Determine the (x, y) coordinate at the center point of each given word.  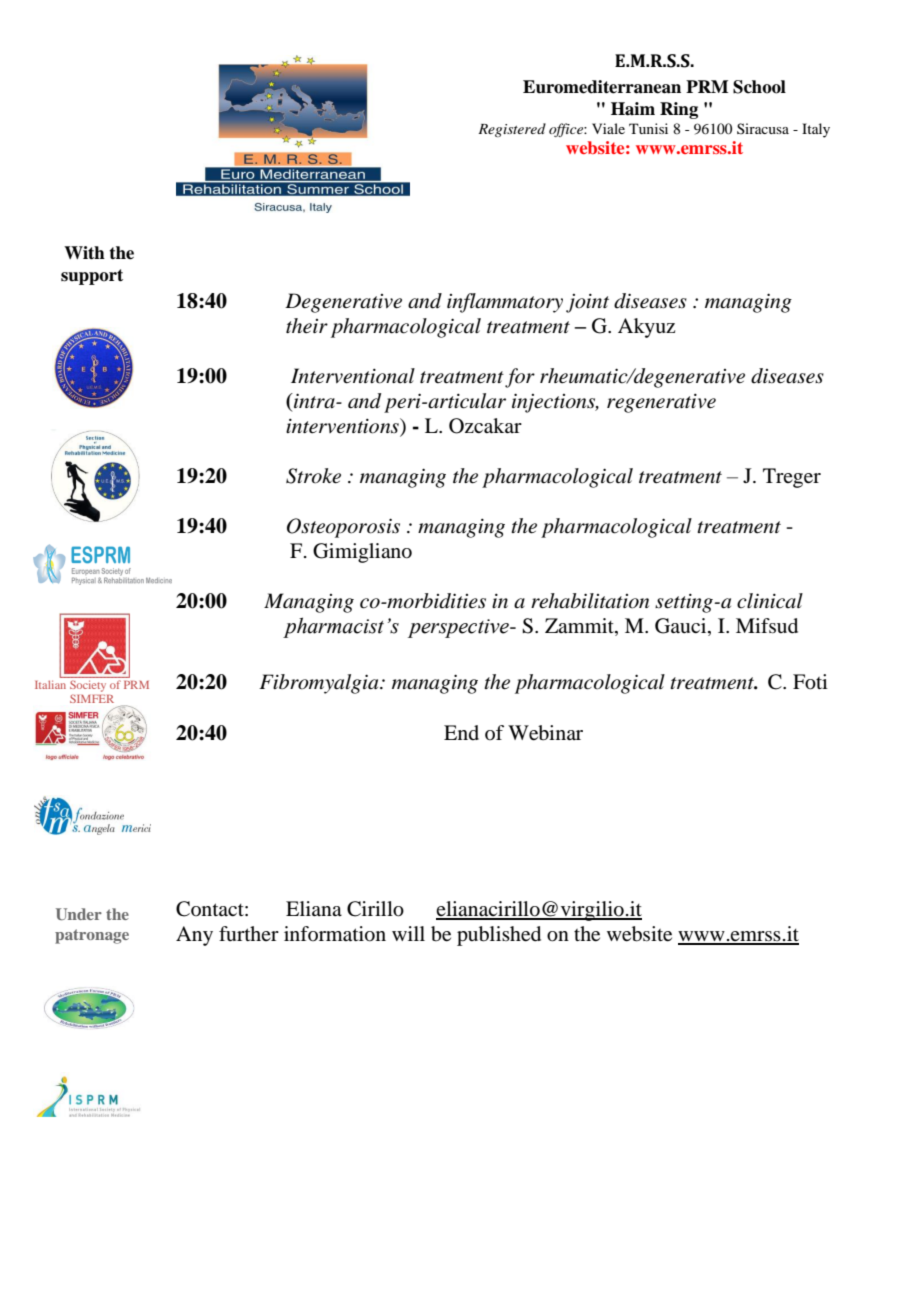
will (408, 933)
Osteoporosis (343, 528)
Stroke (313, 476)
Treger (792, 478)
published (499, 936)
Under (79, 914)
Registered (512, 130)
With (84, 253)
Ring (679, 110)
